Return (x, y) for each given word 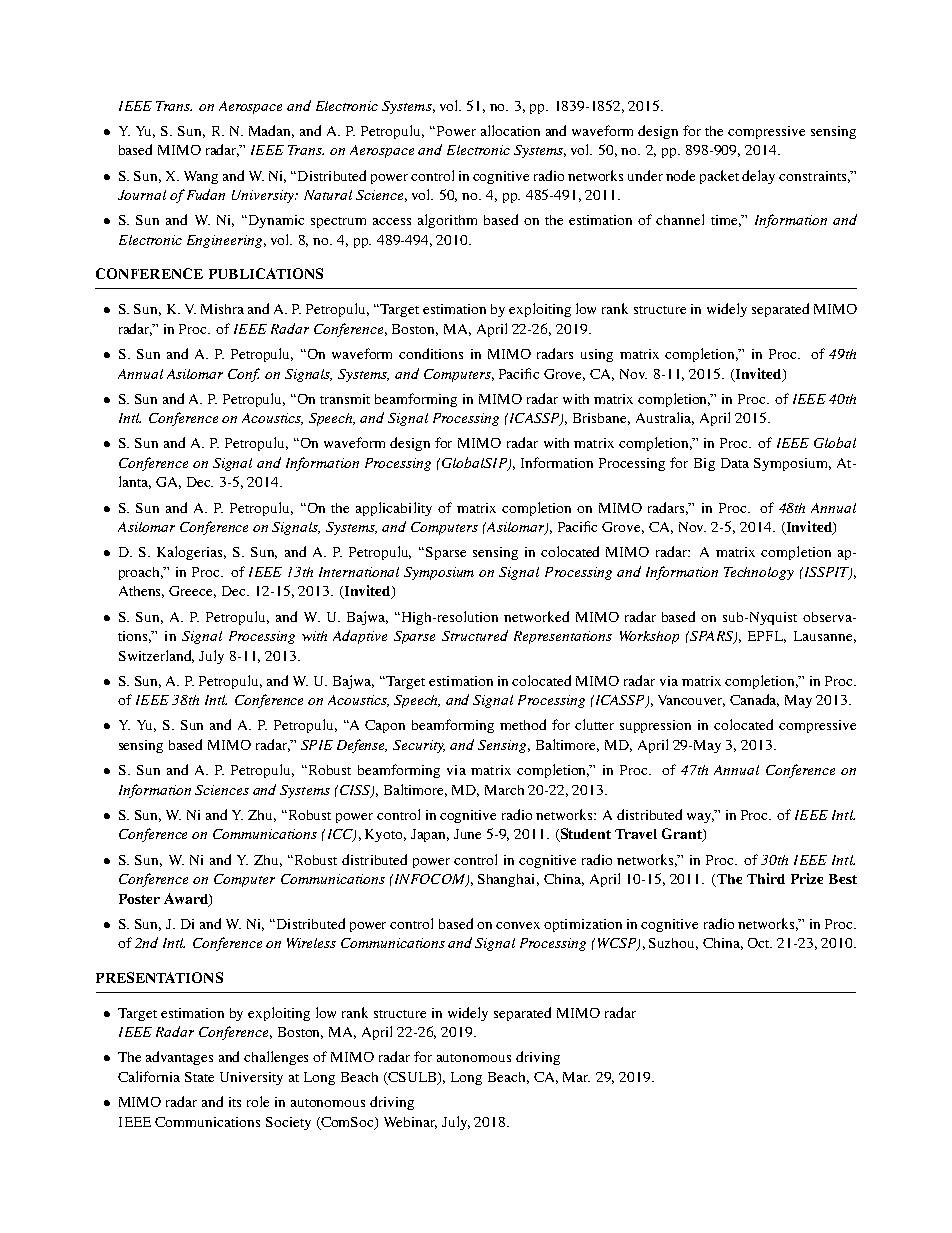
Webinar (410, 1123)
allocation (510, 130)
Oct (760, 943)
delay (758, 177)
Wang (201, 177)
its (235, 1102)
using (597, 355)
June (467, 834)
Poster (139, 899)
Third (766, 878)
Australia (665, 418)
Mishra (222, 309)
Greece (192, 592)
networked (536, 616)
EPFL (767, 637)
